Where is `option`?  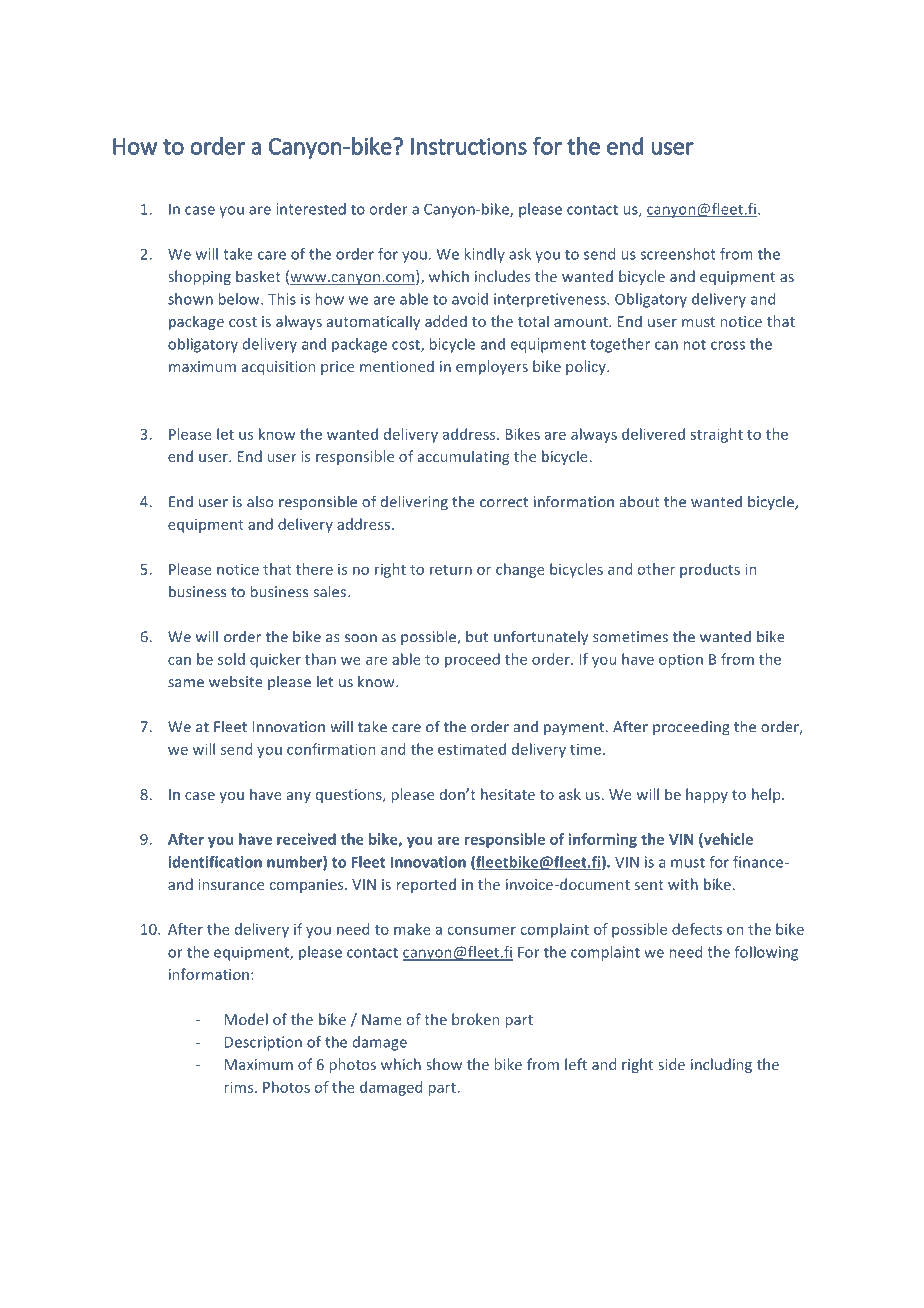
option is located at coordinates (681, 661).
